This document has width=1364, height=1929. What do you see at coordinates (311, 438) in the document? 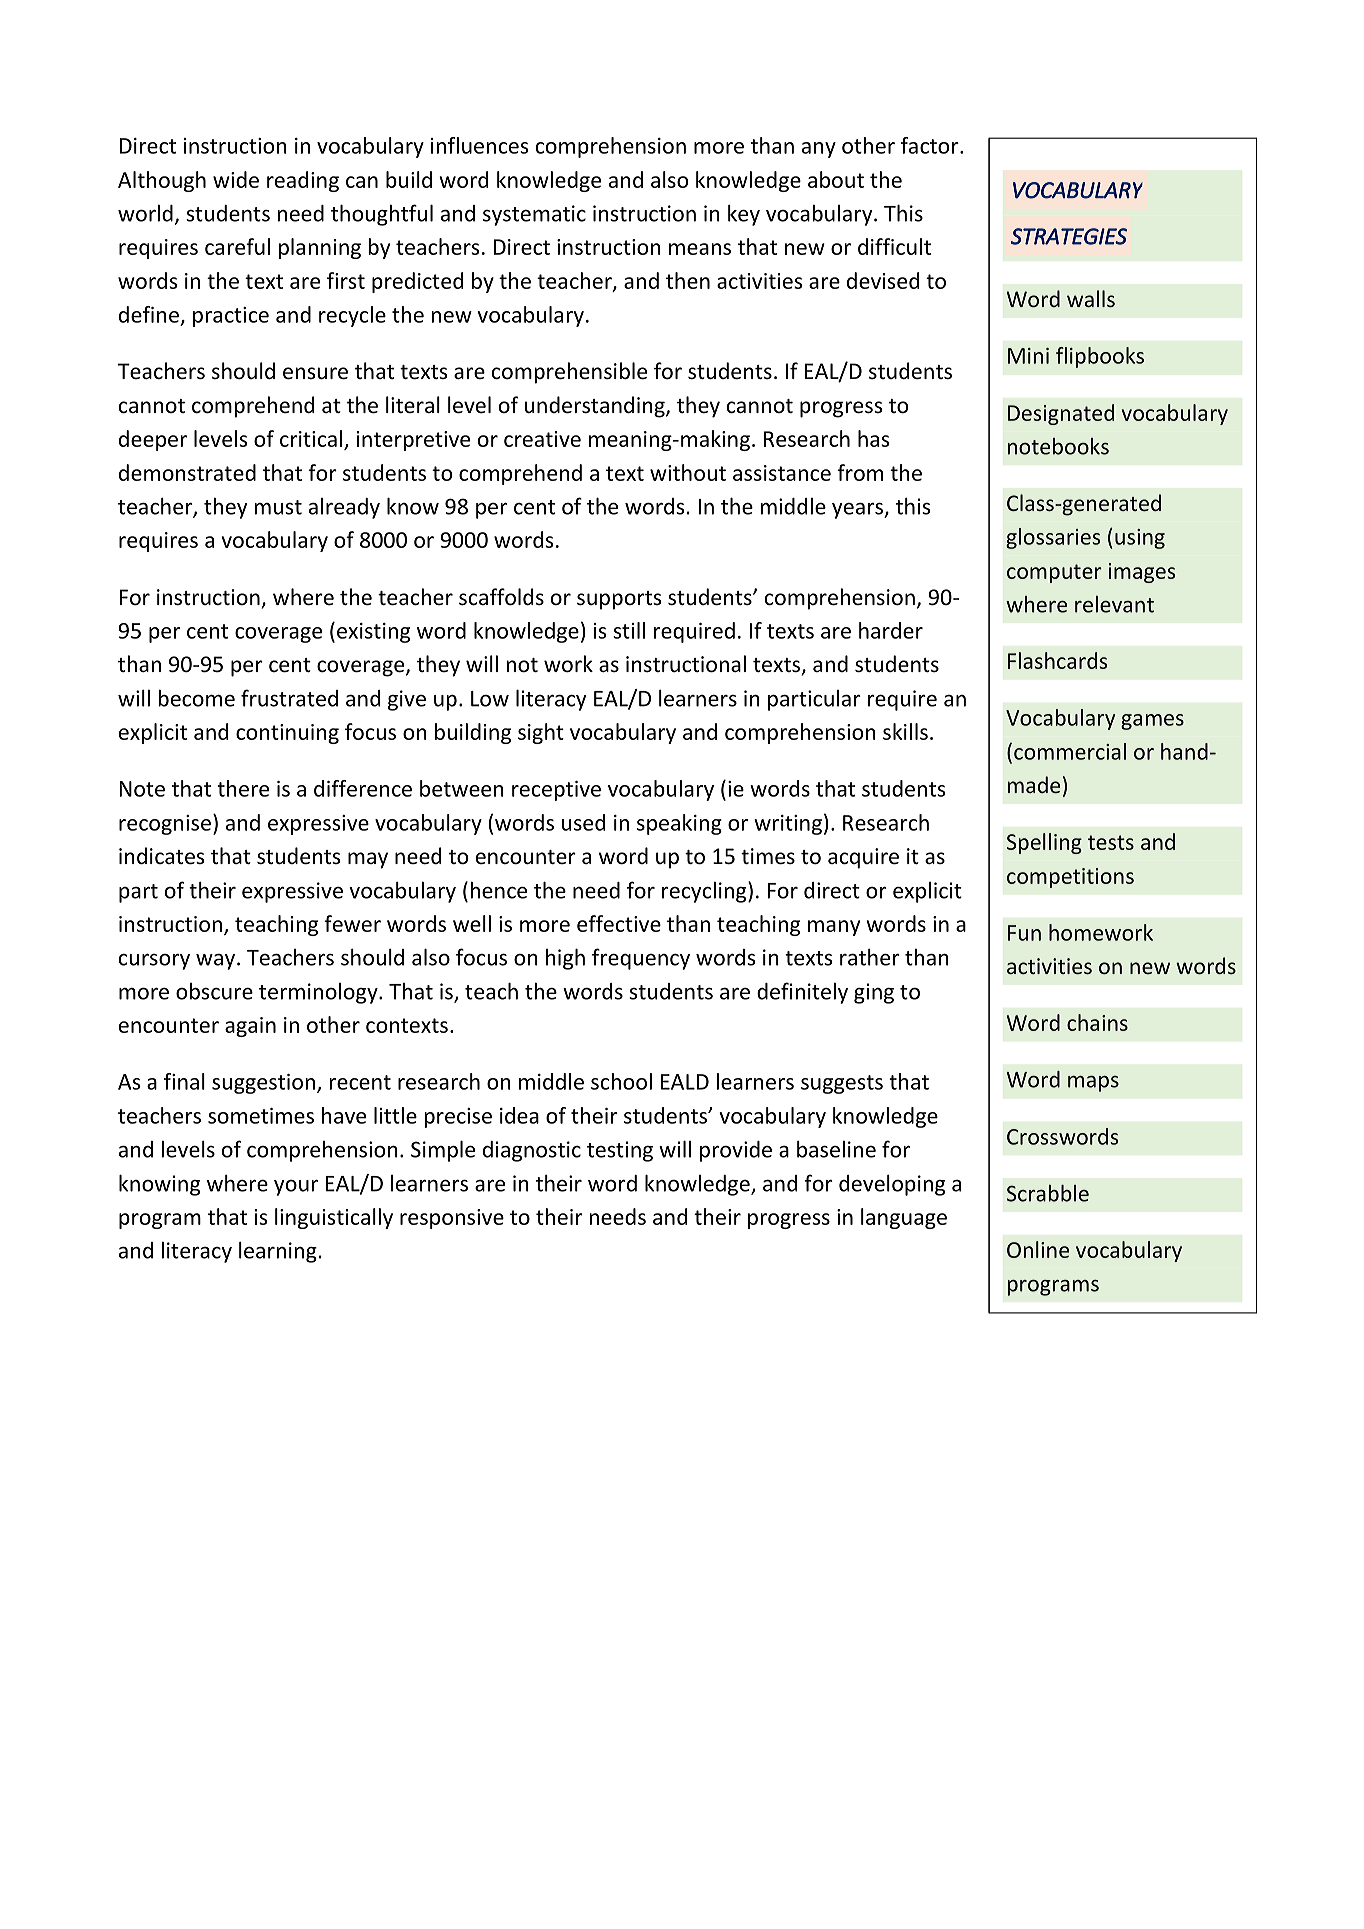
I see `critical` at bounding box center [311, 438].
